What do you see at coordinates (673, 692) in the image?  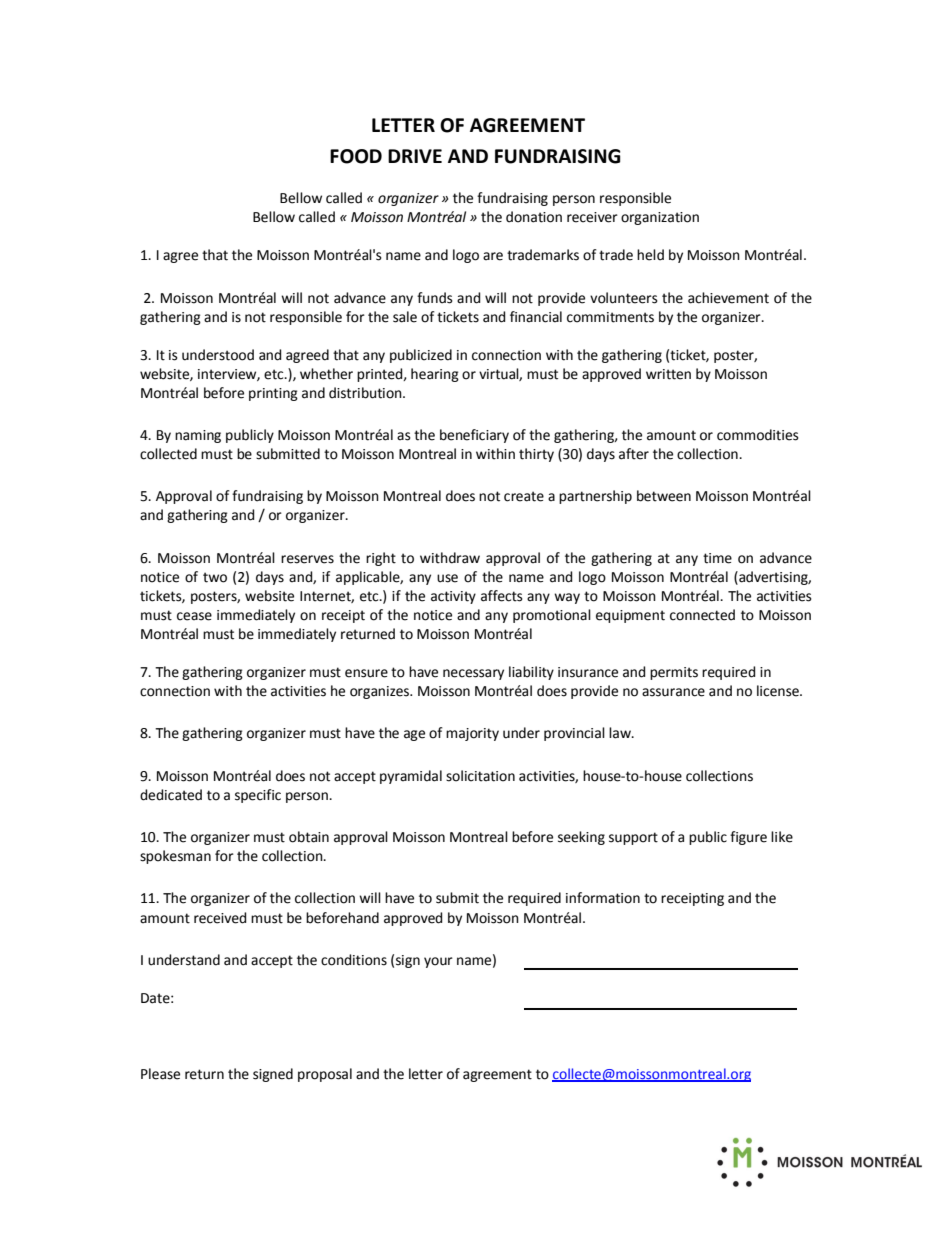 I see `assurance` at bounding box center [673, 692].
